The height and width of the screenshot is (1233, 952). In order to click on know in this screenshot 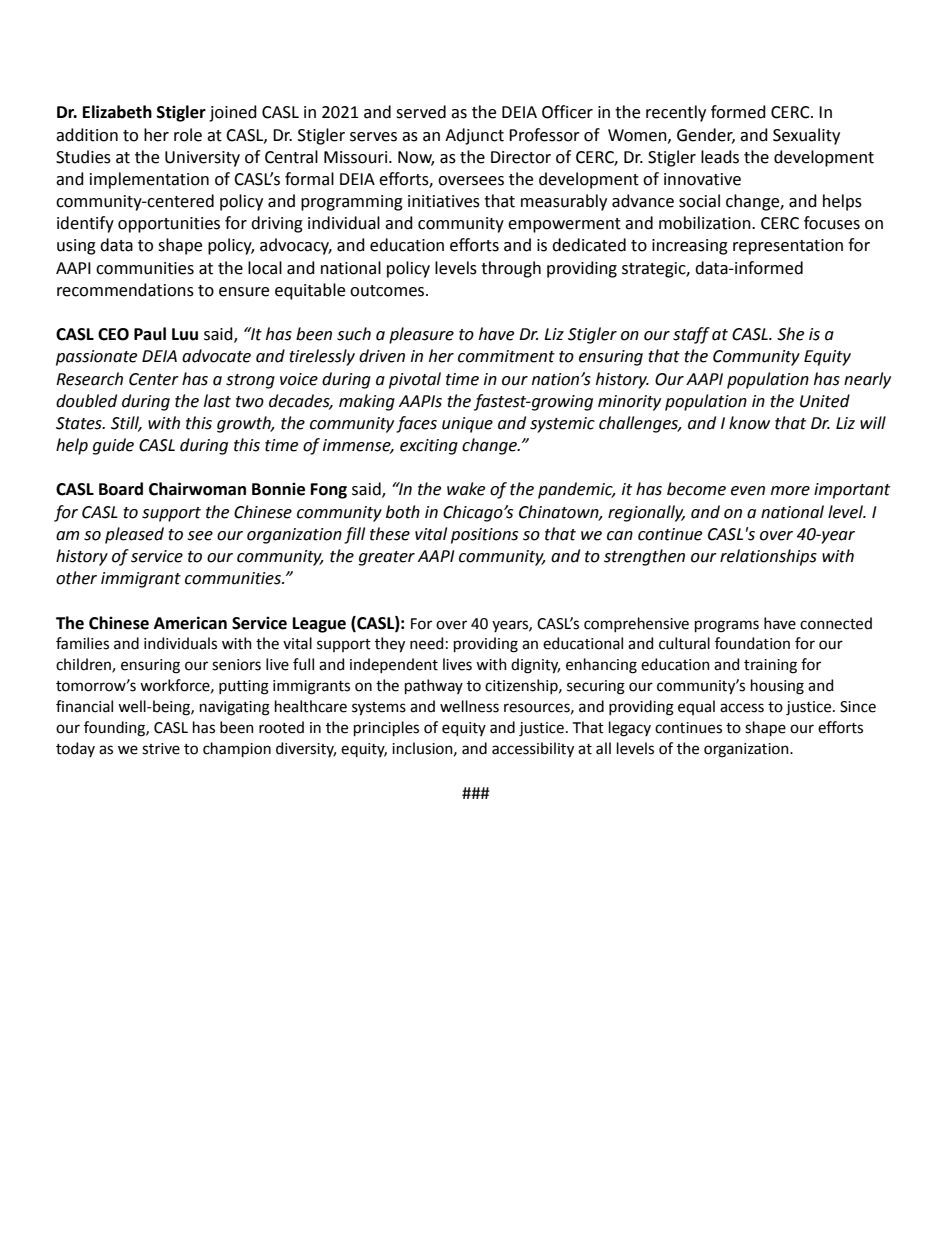, I will do `click(749, 423)`.
